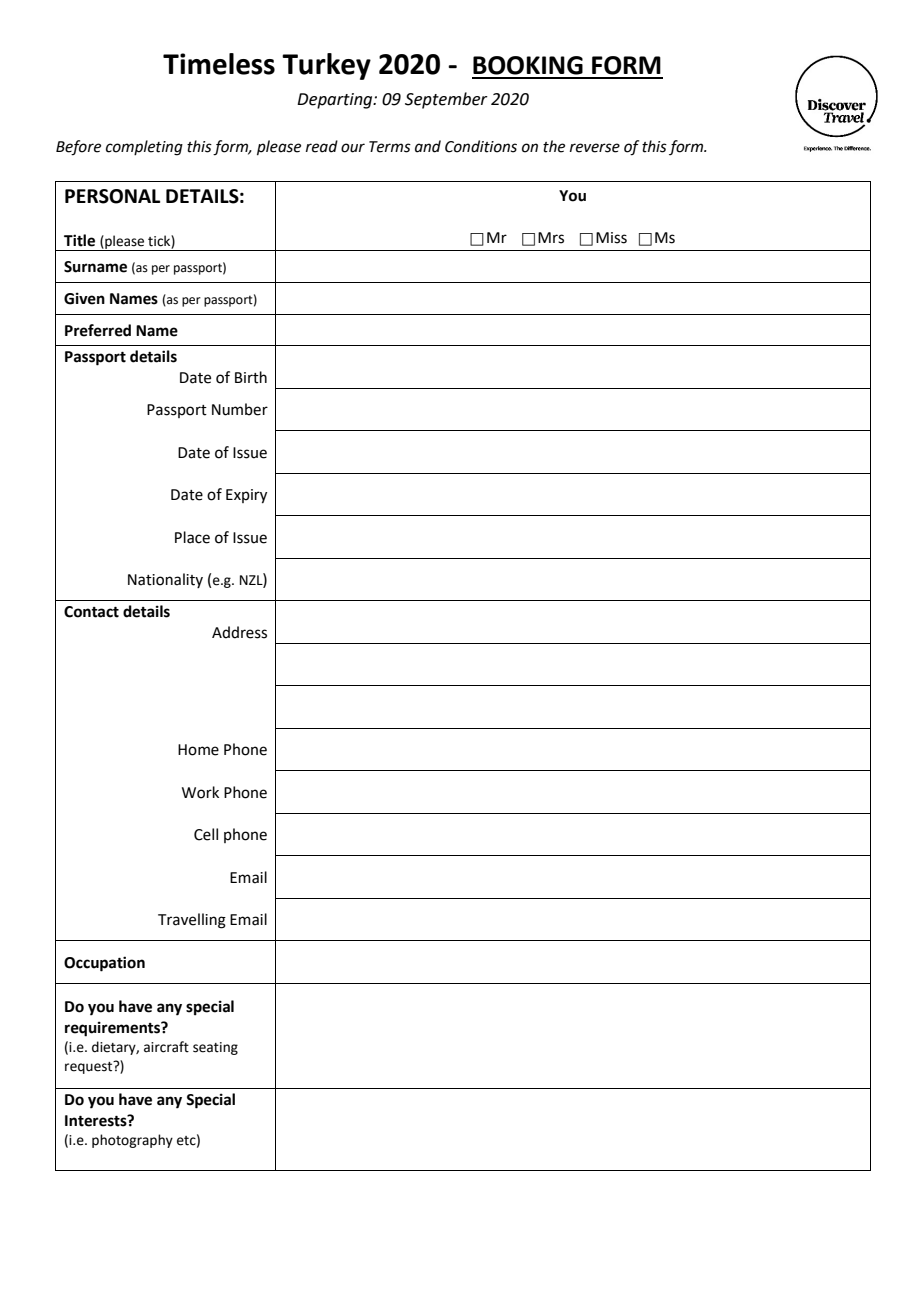 The image size is (924, 1308). Describe the element at coordinates (551, 238) in the document. I see `Mrs` at that location.
